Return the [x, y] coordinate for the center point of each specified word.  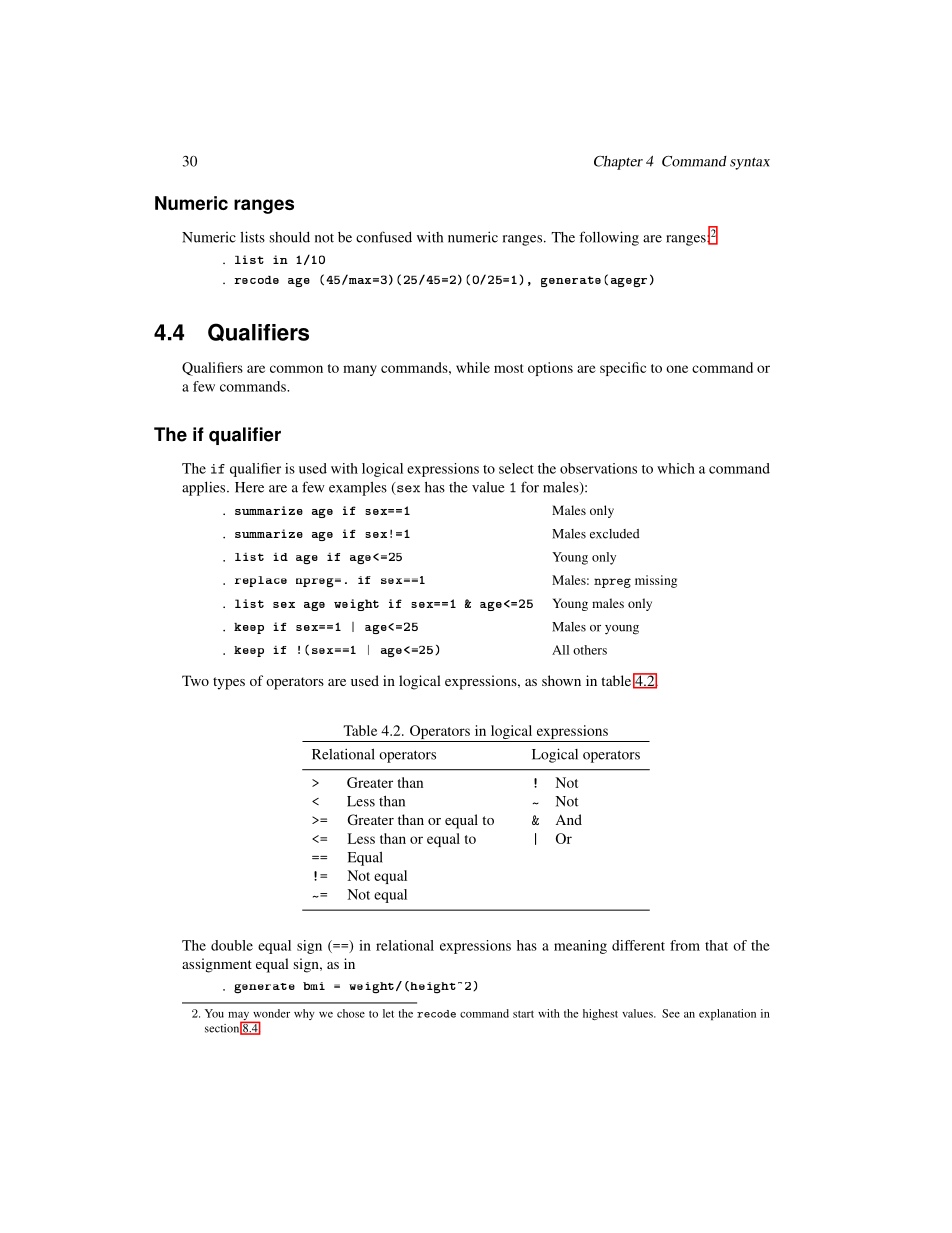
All [560, 650]
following [609, 238]
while [473, 367]
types [229, 683]
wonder [271, 1013]
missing [656, 581]
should [290, 237]
